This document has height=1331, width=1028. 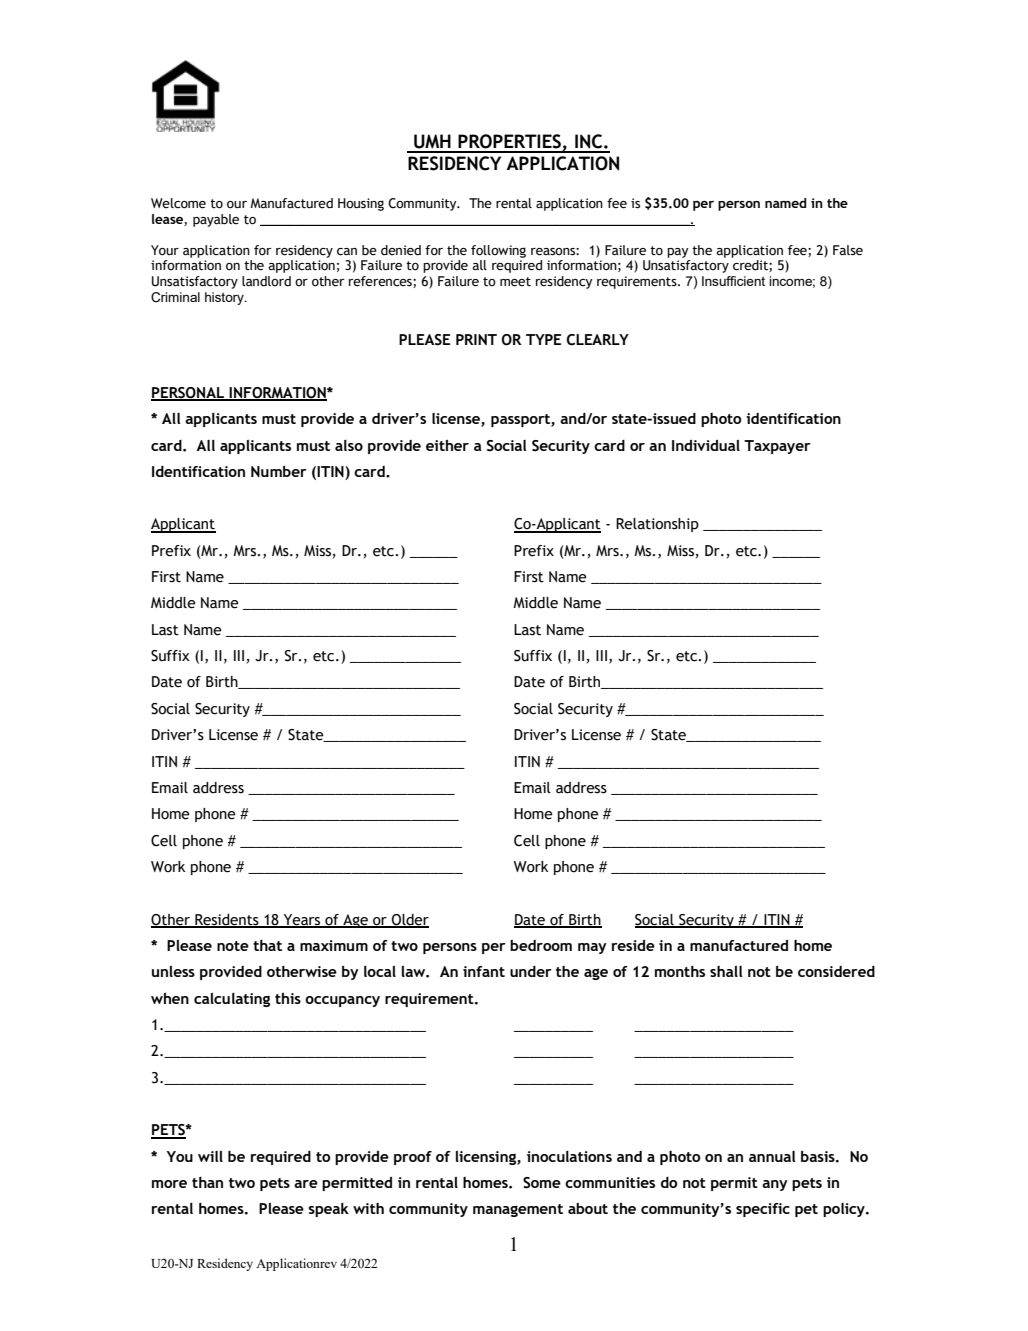 I want to click on Insufficient, so click(x=733, y=281).
